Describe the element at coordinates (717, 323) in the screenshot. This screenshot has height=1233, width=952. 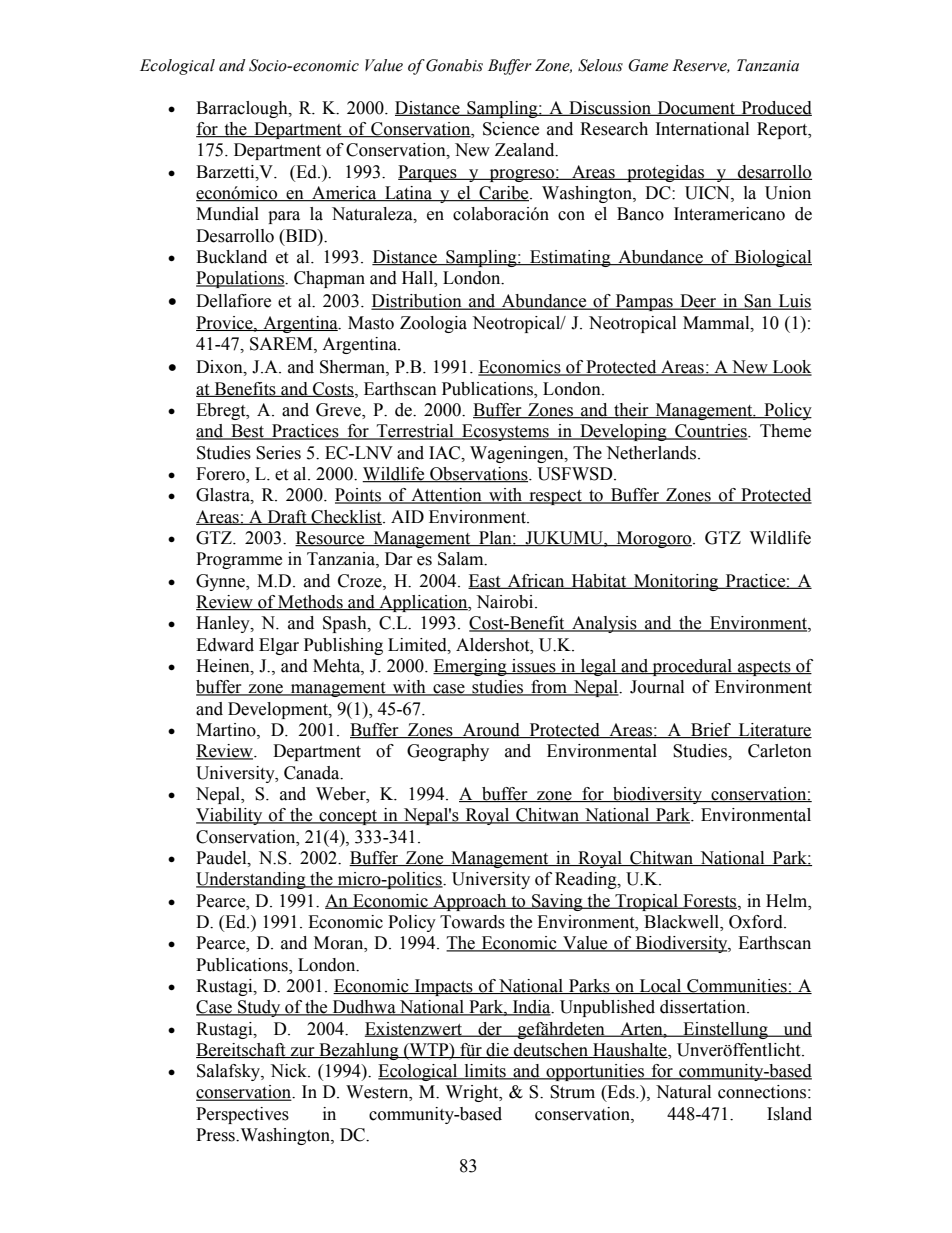
I see `Mammal` at that location.
